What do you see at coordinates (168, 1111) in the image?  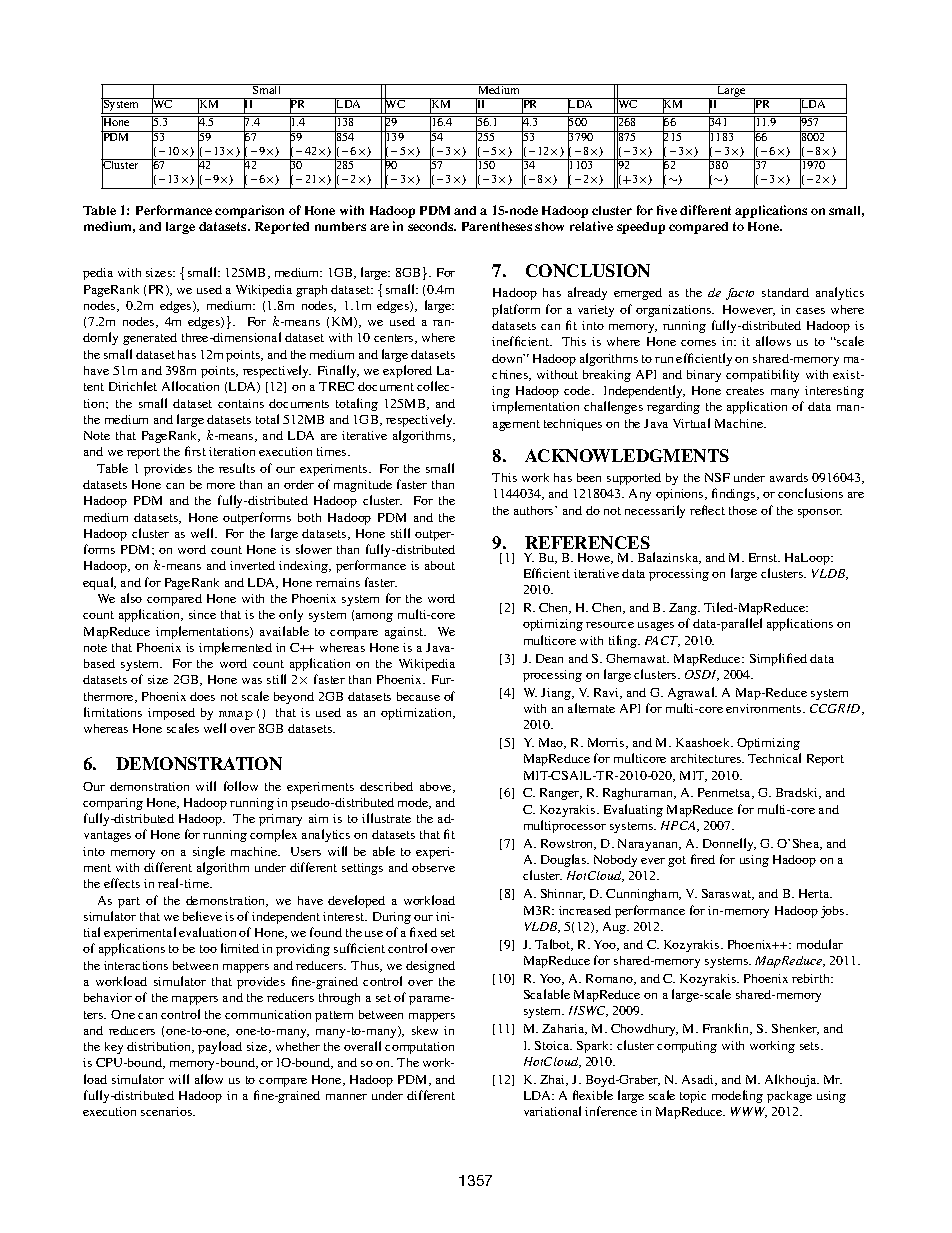 I see `scenarios` at bounding box center [168, 1111].
